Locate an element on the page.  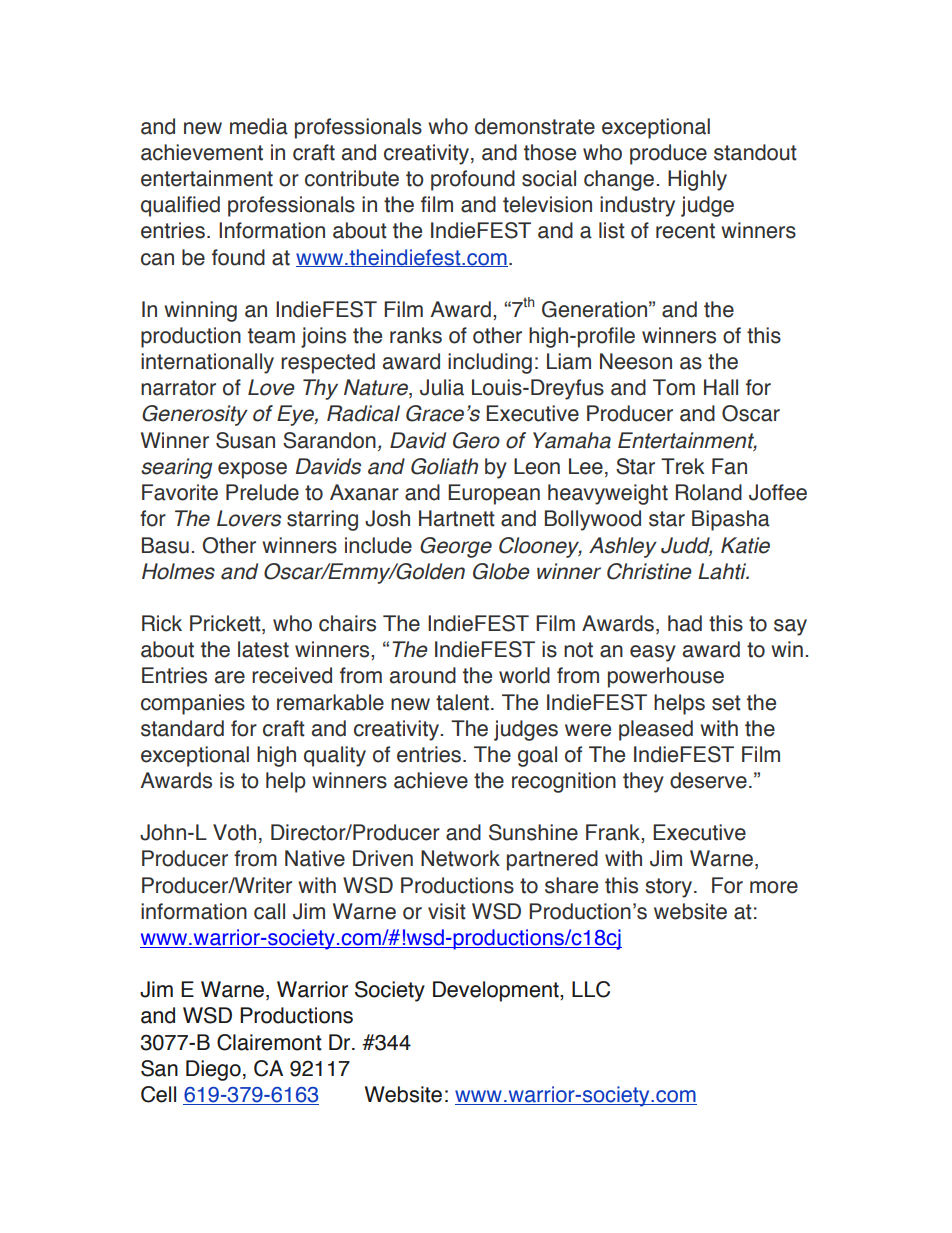
Goliath is located at coordinates (444, 466).
